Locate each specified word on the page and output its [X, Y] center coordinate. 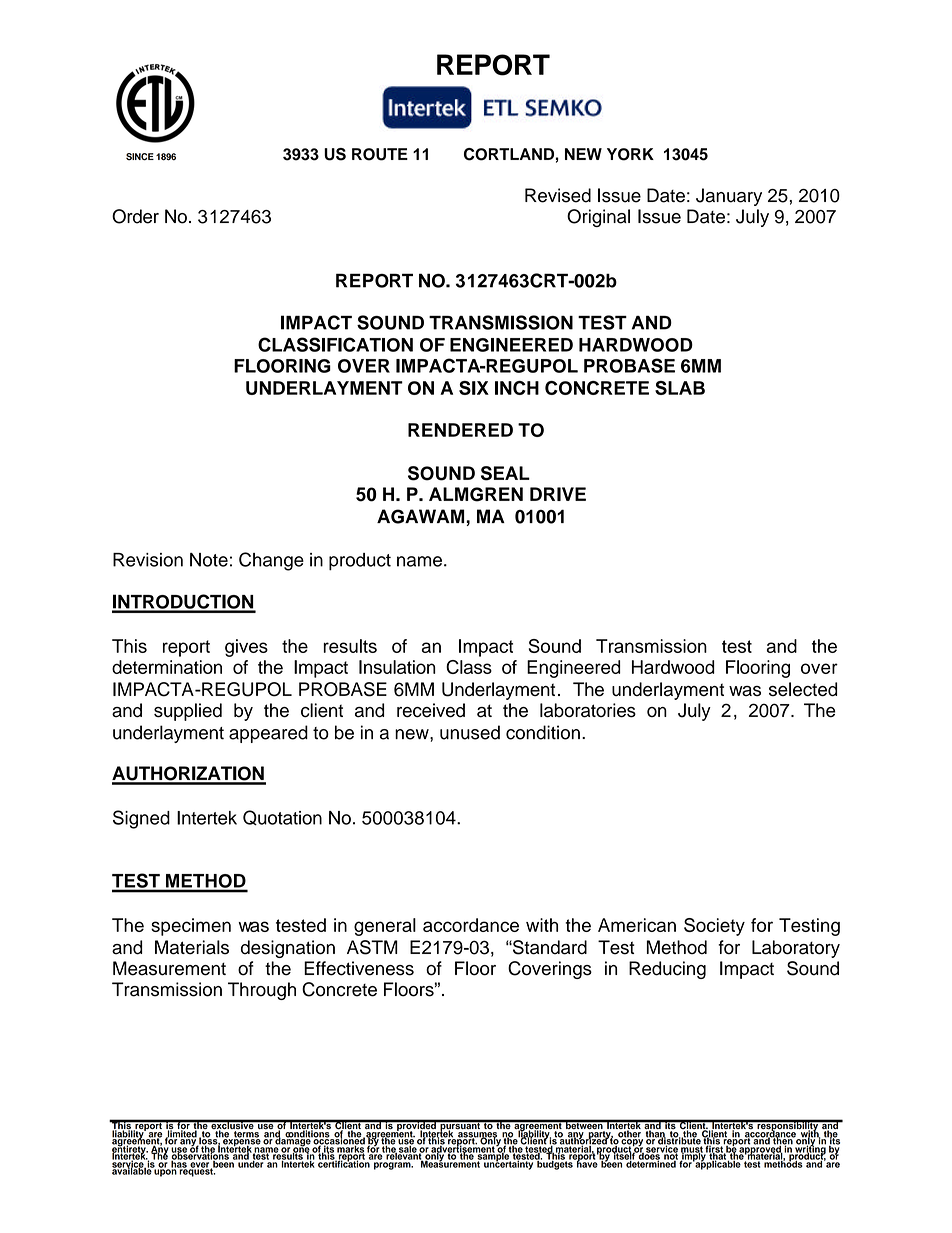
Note [209, 560]
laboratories [588, 710]
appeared [268, 734]
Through [262, 991]
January [729, 197]
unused [470, 732]
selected [803, 689]
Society [714, 927]
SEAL [505, 473]
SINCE [140, 157]
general [385, 927]
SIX [474, 388]
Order [135, 216]
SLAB [680, 388]
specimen [191, 927]
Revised [558, 195]
